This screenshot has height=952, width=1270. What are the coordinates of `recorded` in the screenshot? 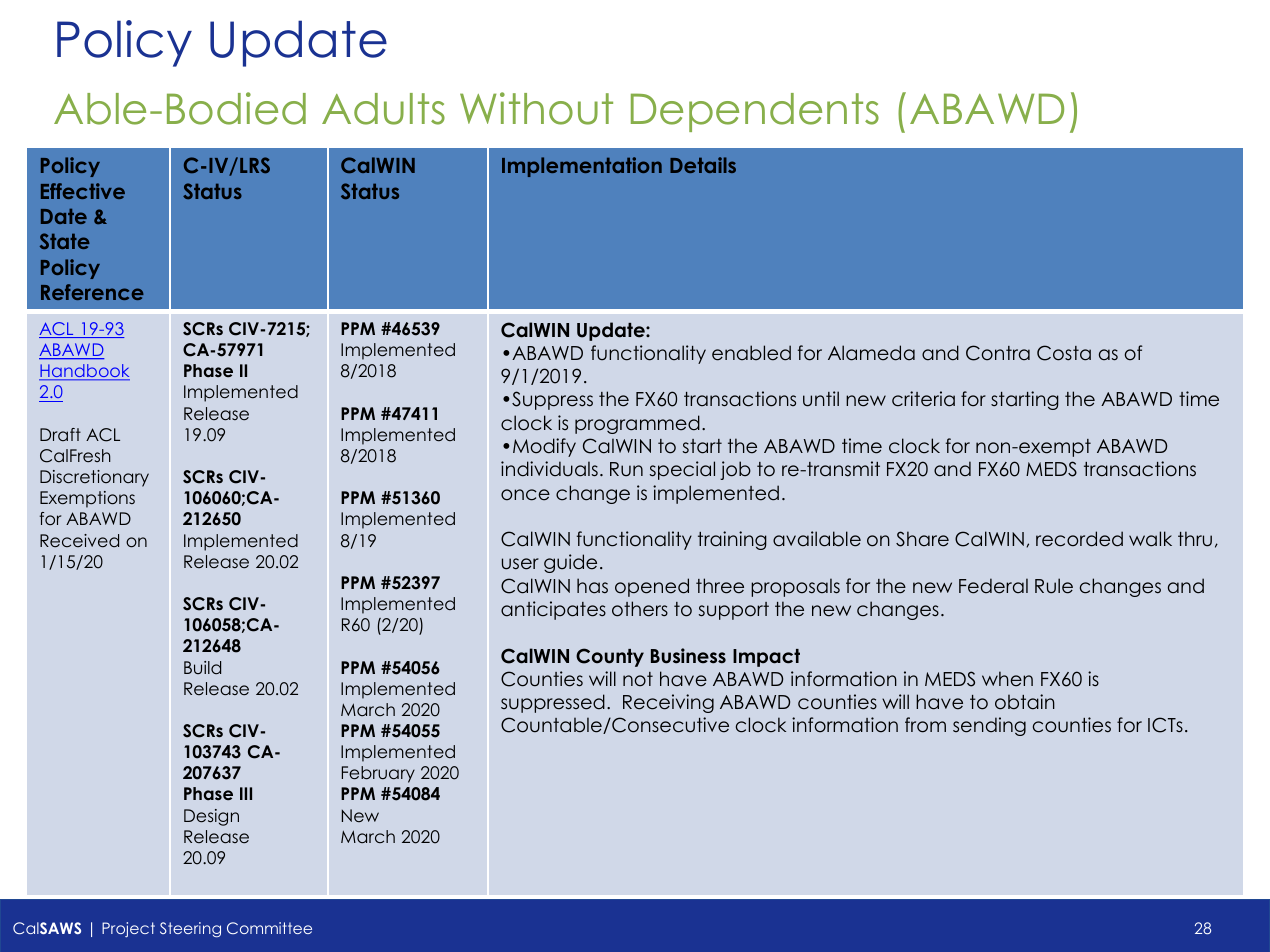 It's located at (1079, 539).
